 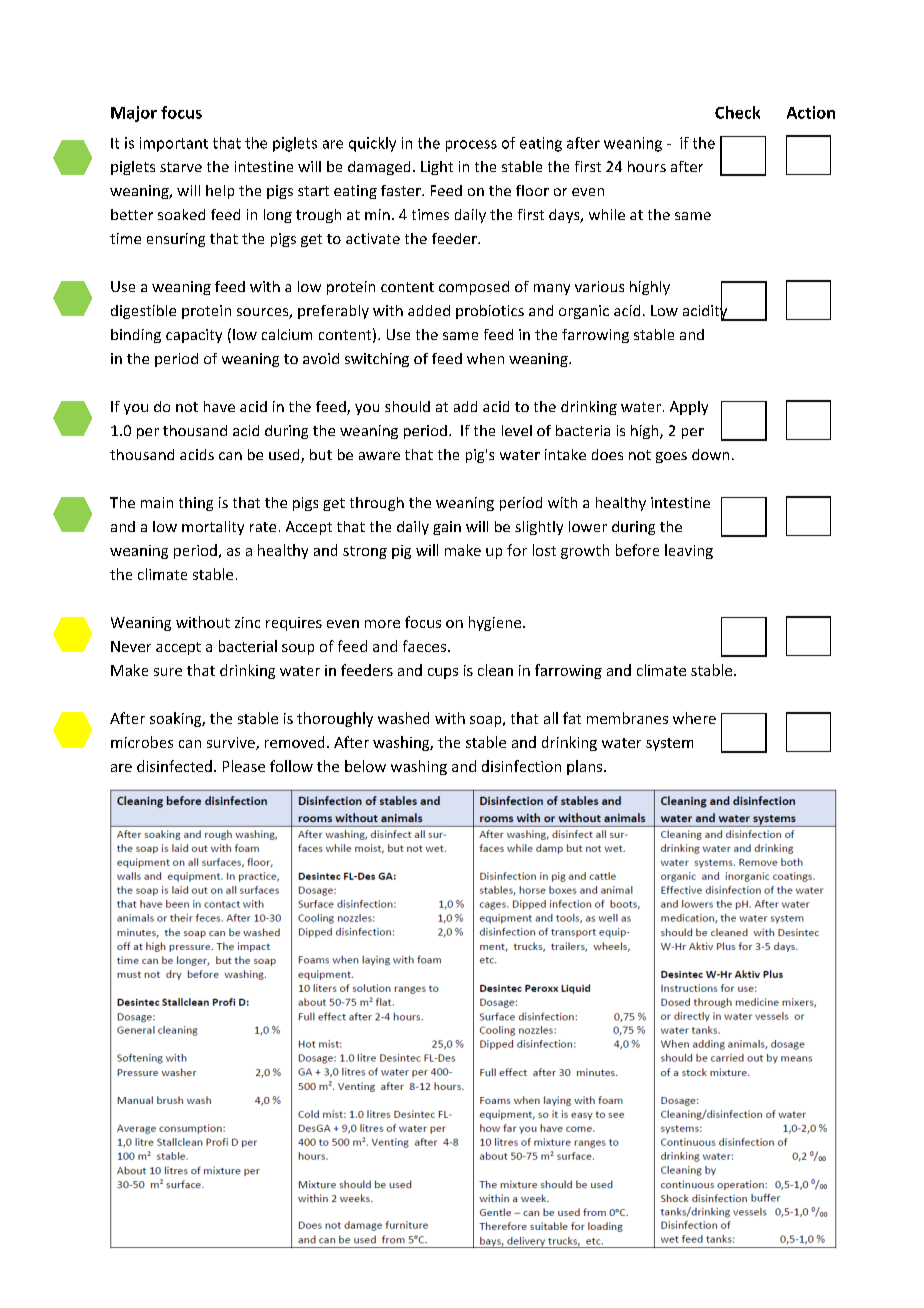 What do you see at coordinates (521, 766) in the screenshot?
I see `disinfection` at bounding box center [521, 766].
